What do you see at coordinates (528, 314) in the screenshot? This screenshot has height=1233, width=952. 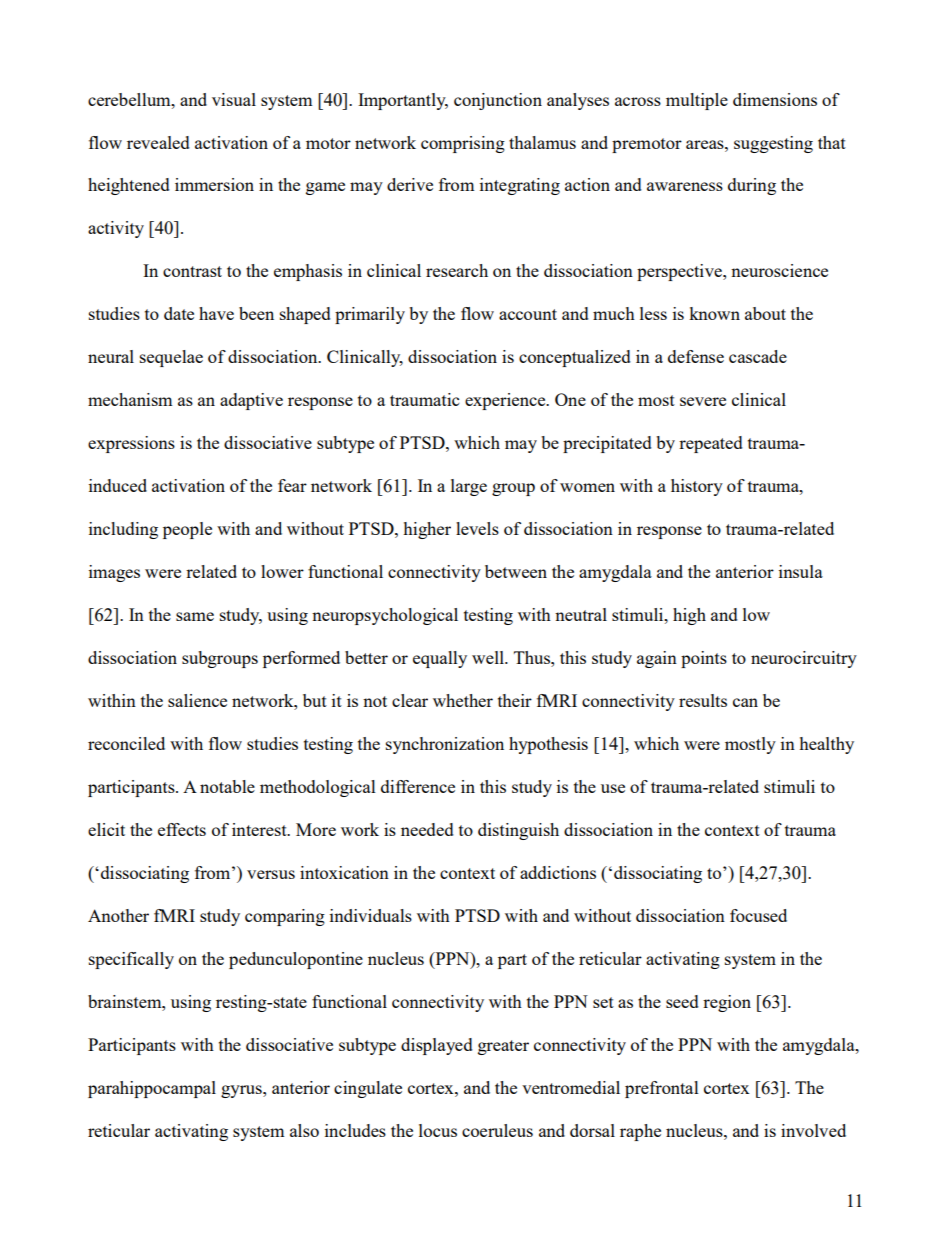 I see `account` at bounding box center [528, 314].
